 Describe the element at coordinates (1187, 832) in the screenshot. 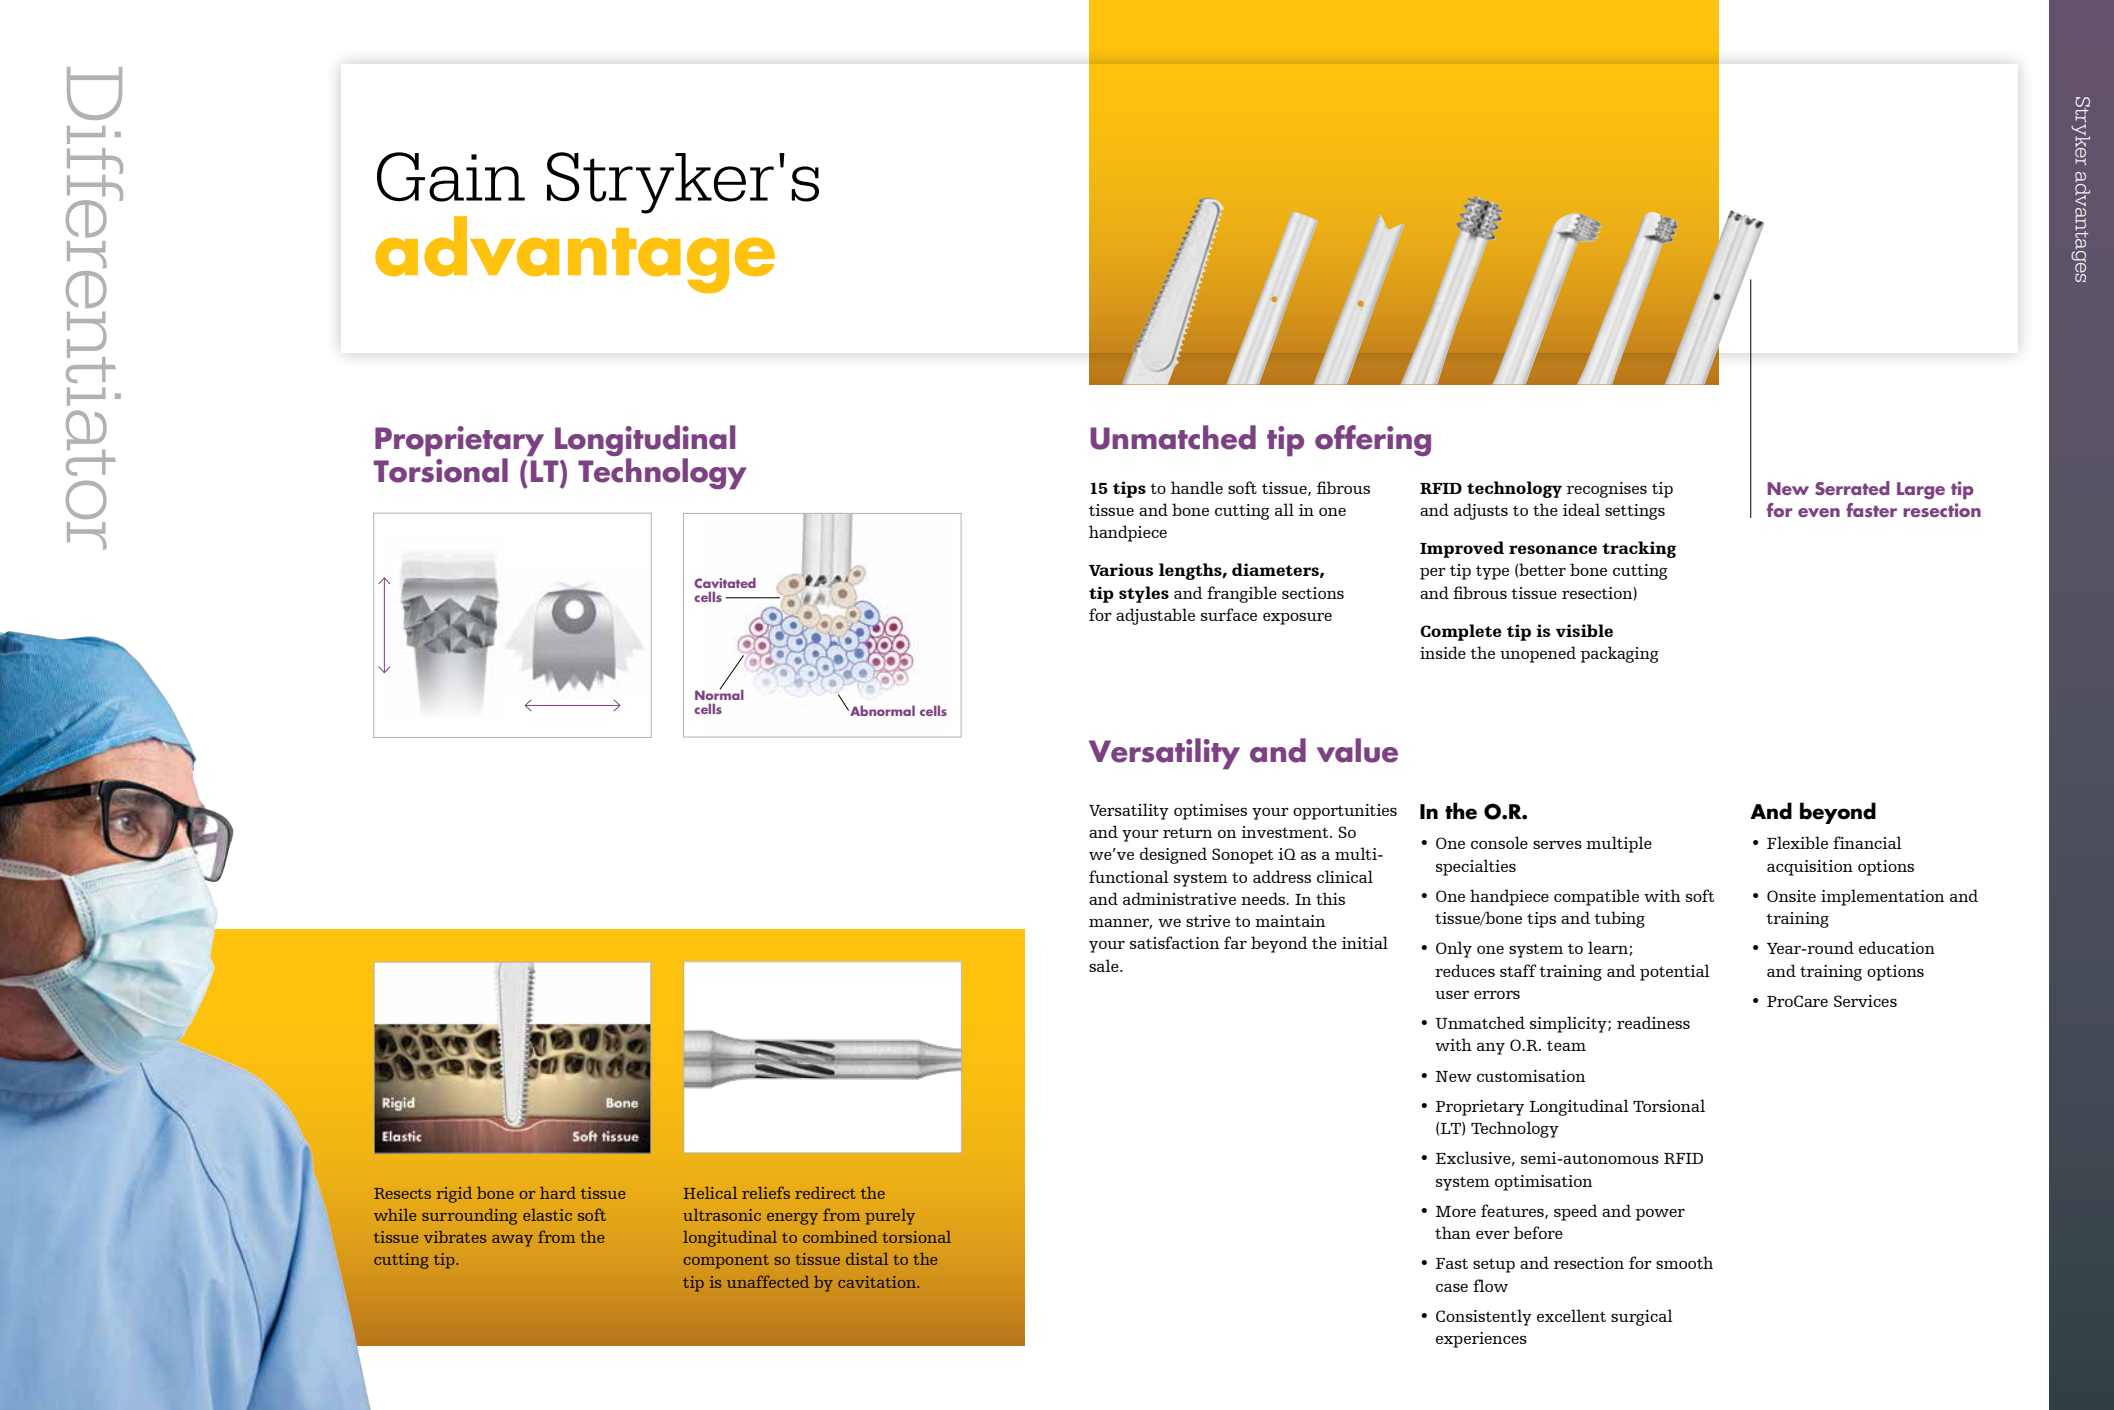

I see `return` at that location.
